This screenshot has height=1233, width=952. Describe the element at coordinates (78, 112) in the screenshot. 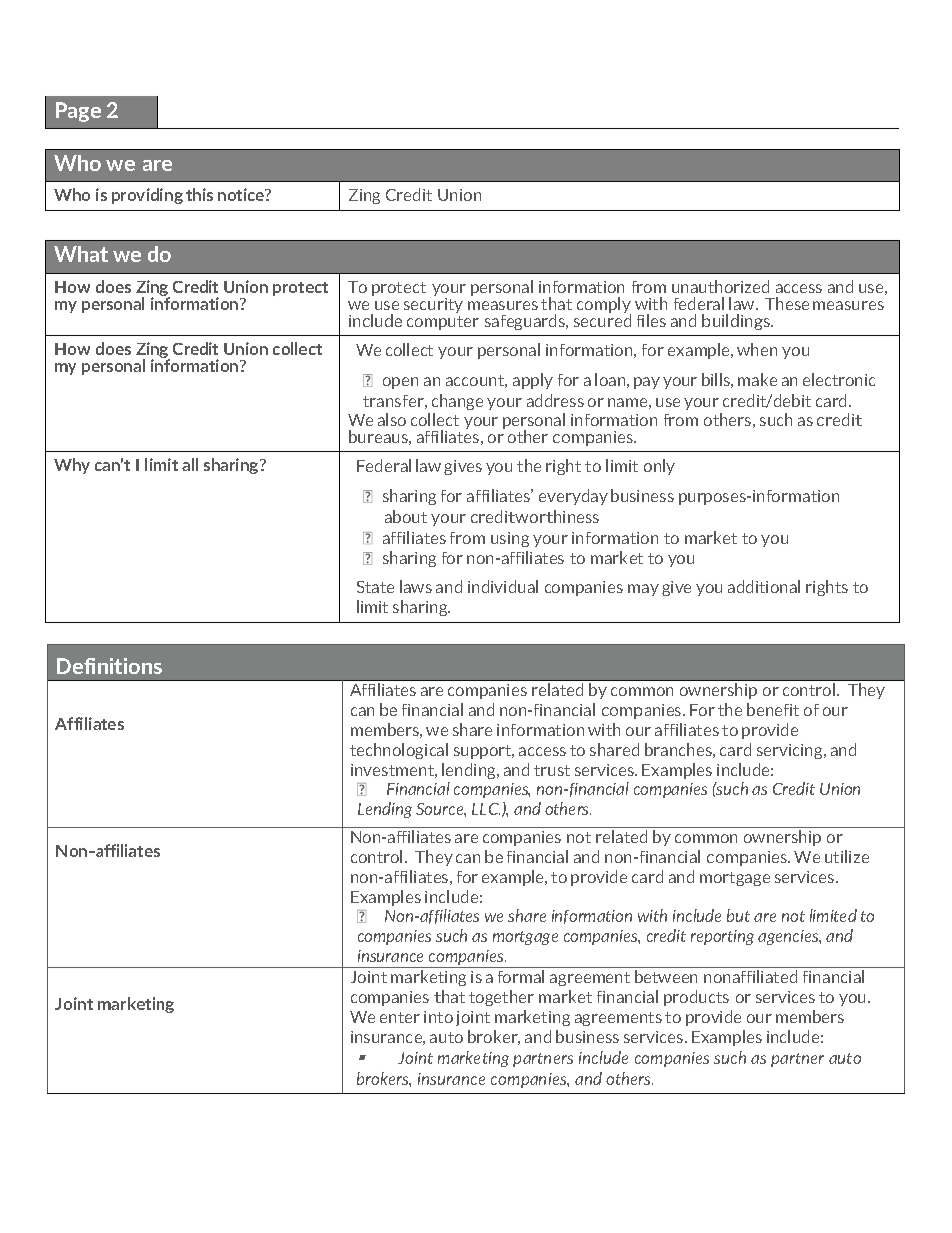

I see `Page` at that location.
